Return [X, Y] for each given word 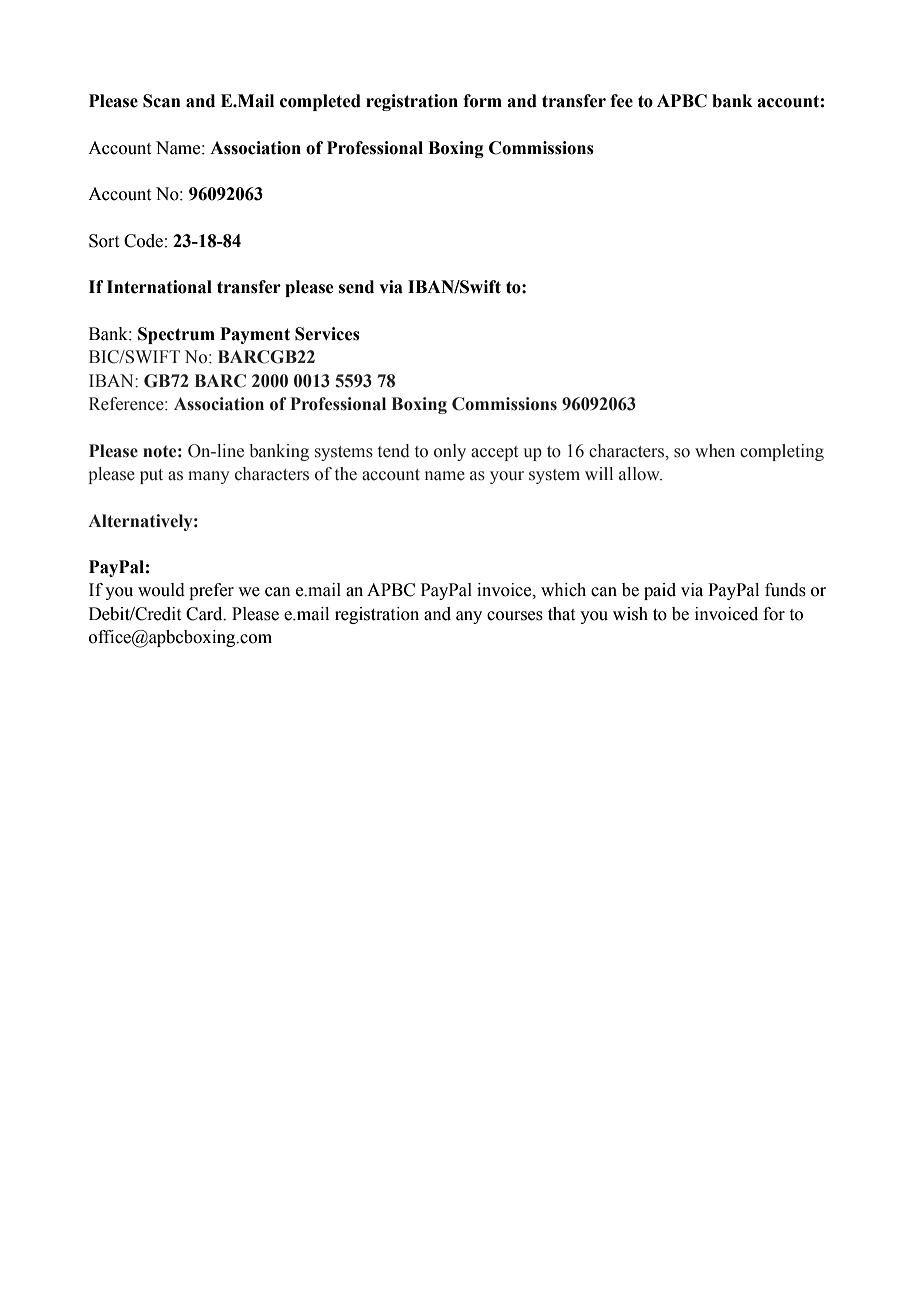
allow [640, 474]
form [482, 101]
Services [327, 334]
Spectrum [176, 335]
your [507, 477]
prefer [211, 591]
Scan [162, 101]
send [356, 287]
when [715, 451]
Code [143, 241]
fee [621, 101]
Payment [255, 335]
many [208, 477]
